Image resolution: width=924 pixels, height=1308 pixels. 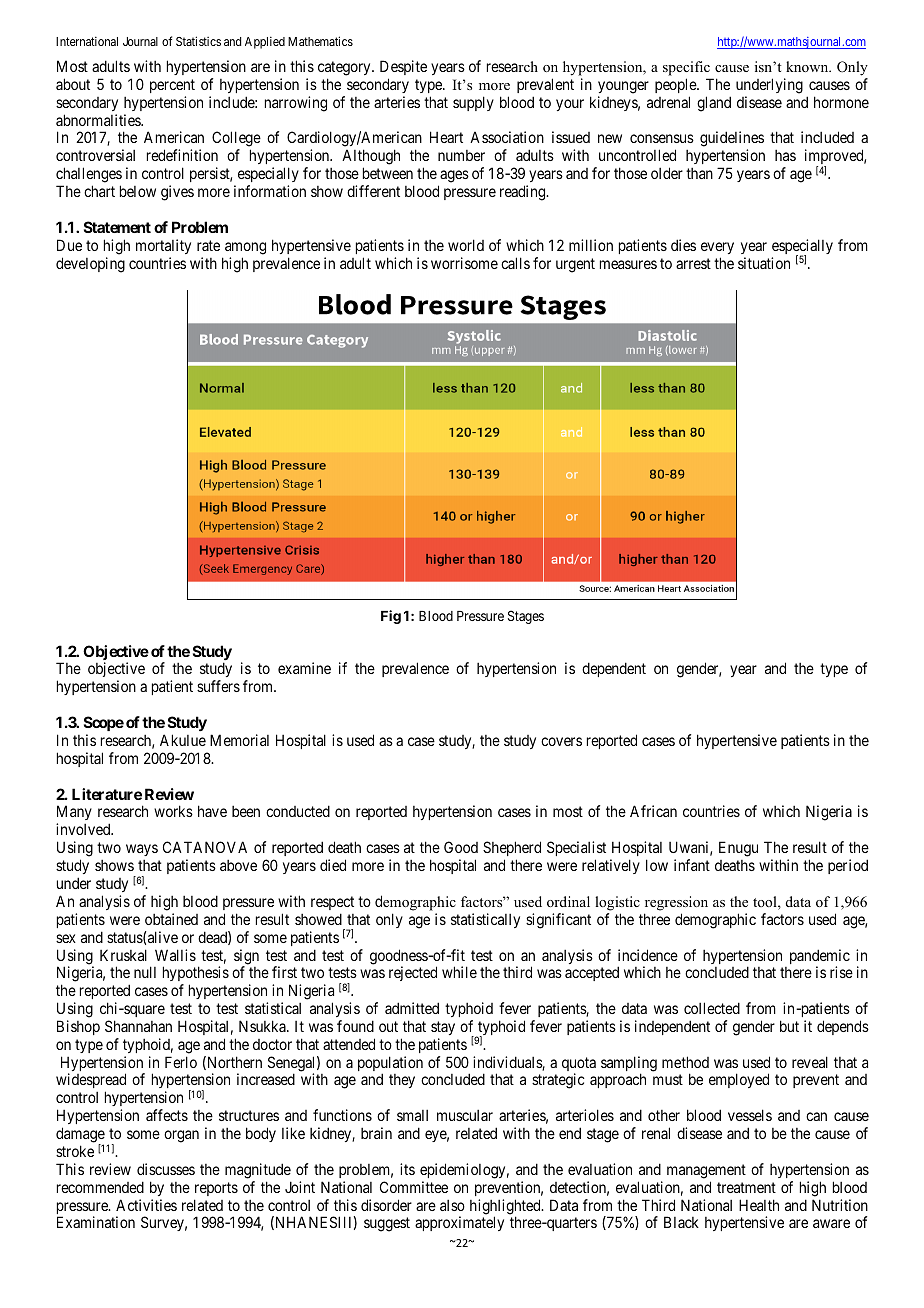 I want to click on suffers, so click(x=218, y=686).
